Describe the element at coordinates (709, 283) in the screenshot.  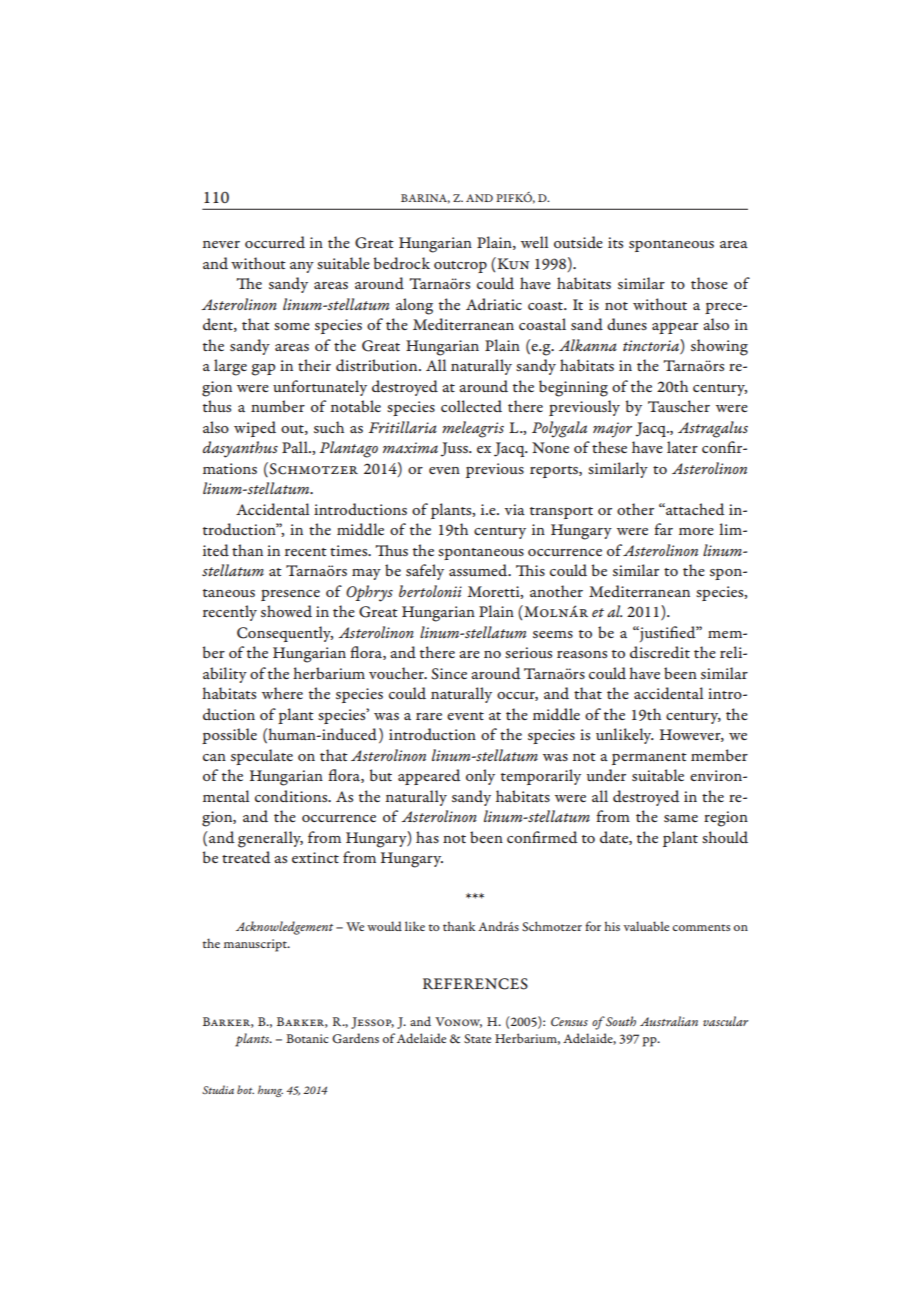
I see `those` at that location.
